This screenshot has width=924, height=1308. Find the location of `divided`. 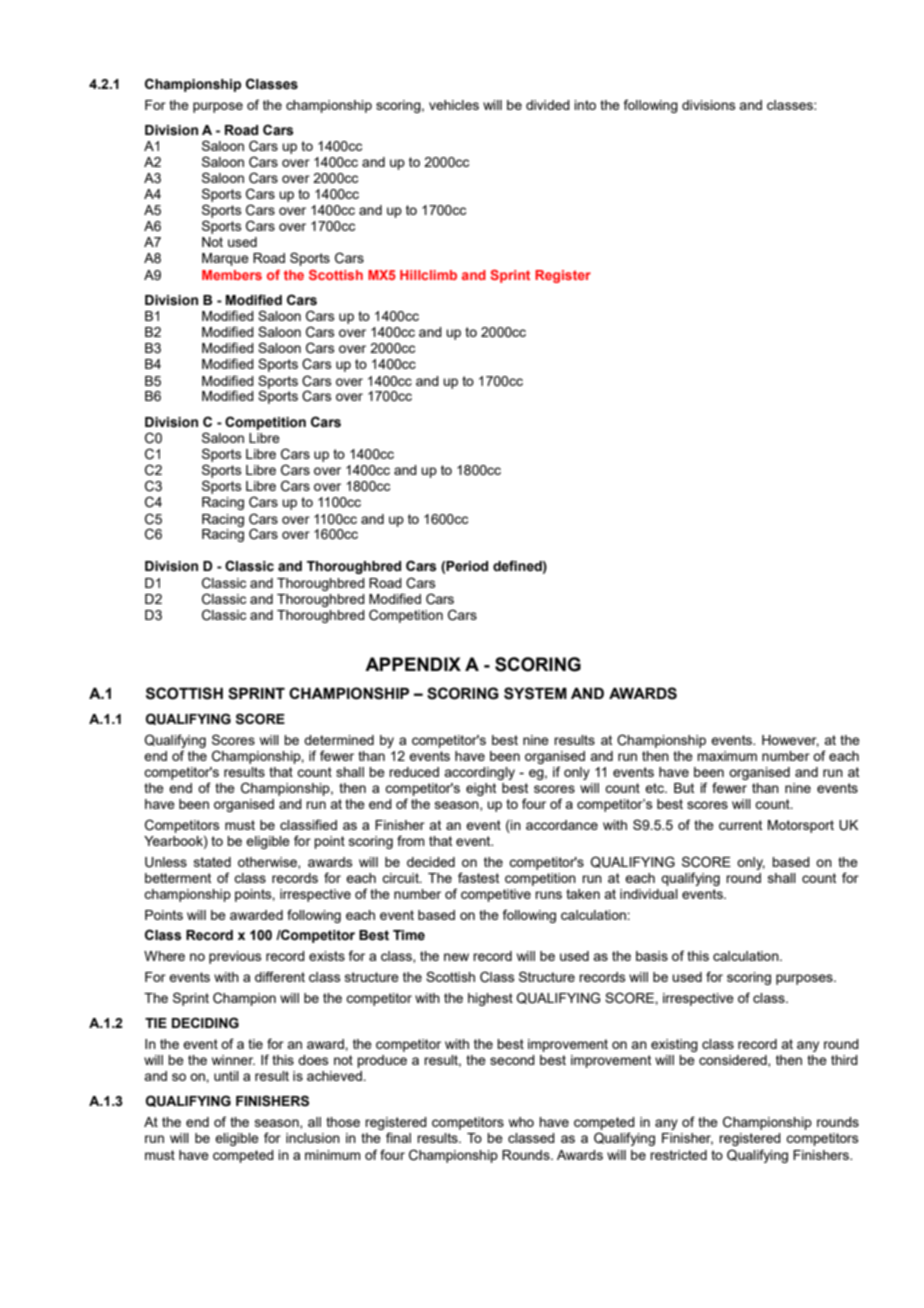

divided is located at coordinates (548, 105).
